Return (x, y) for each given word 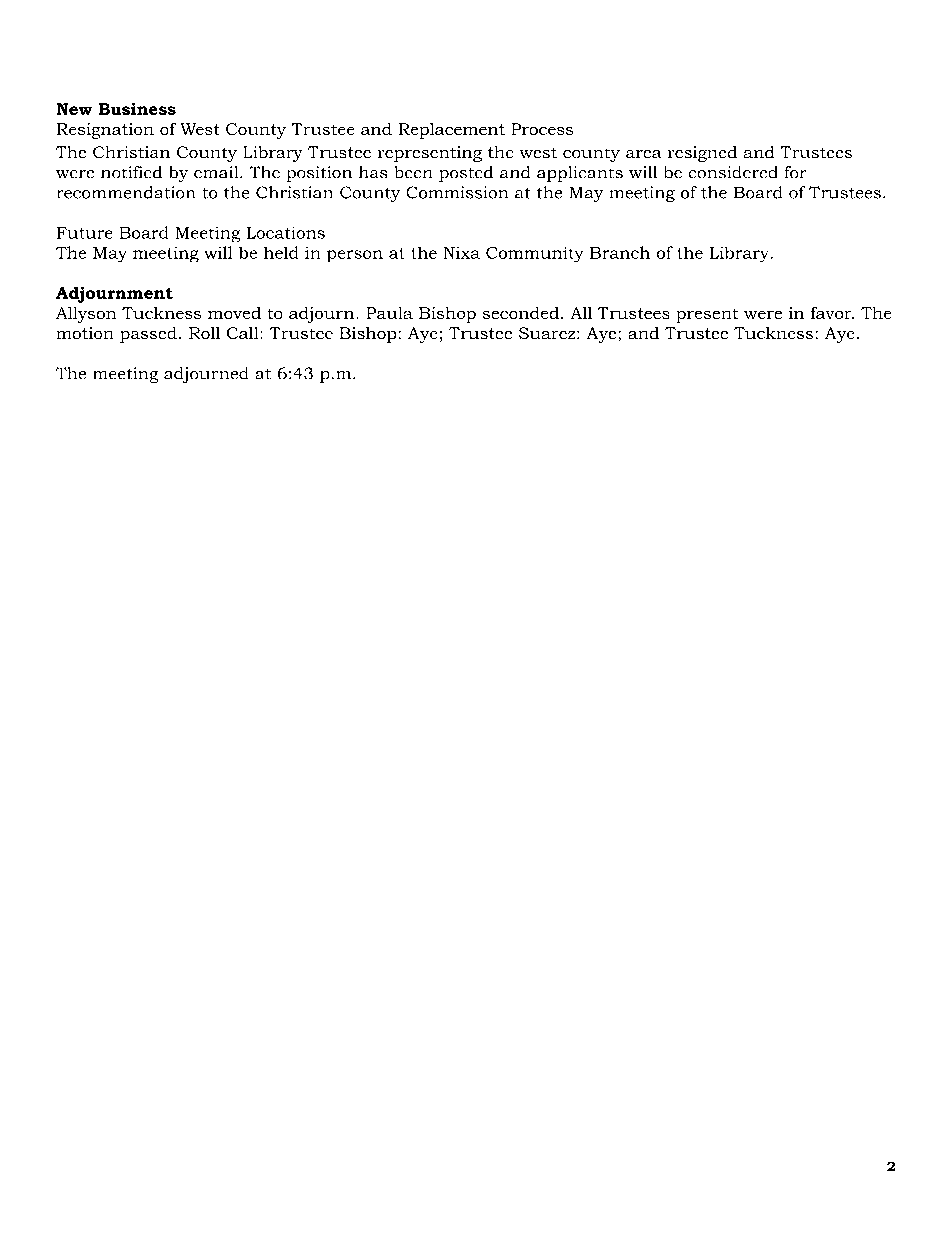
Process (542, 129)
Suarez (548, 333)
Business (137, 109)
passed (148, 335)
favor (832, 313)
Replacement (452, 131)
